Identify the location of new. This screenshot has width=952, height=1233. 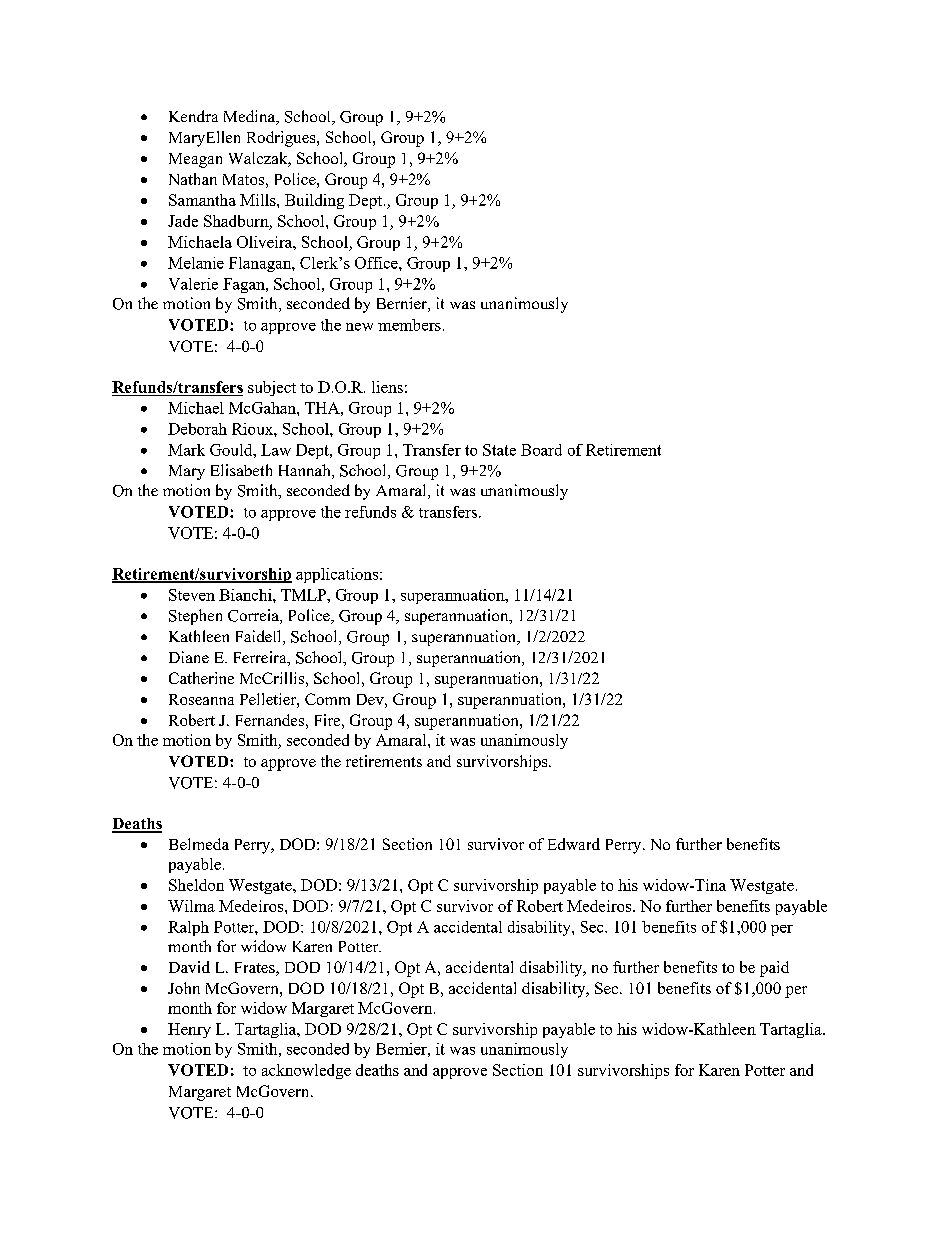
(359, 327).
